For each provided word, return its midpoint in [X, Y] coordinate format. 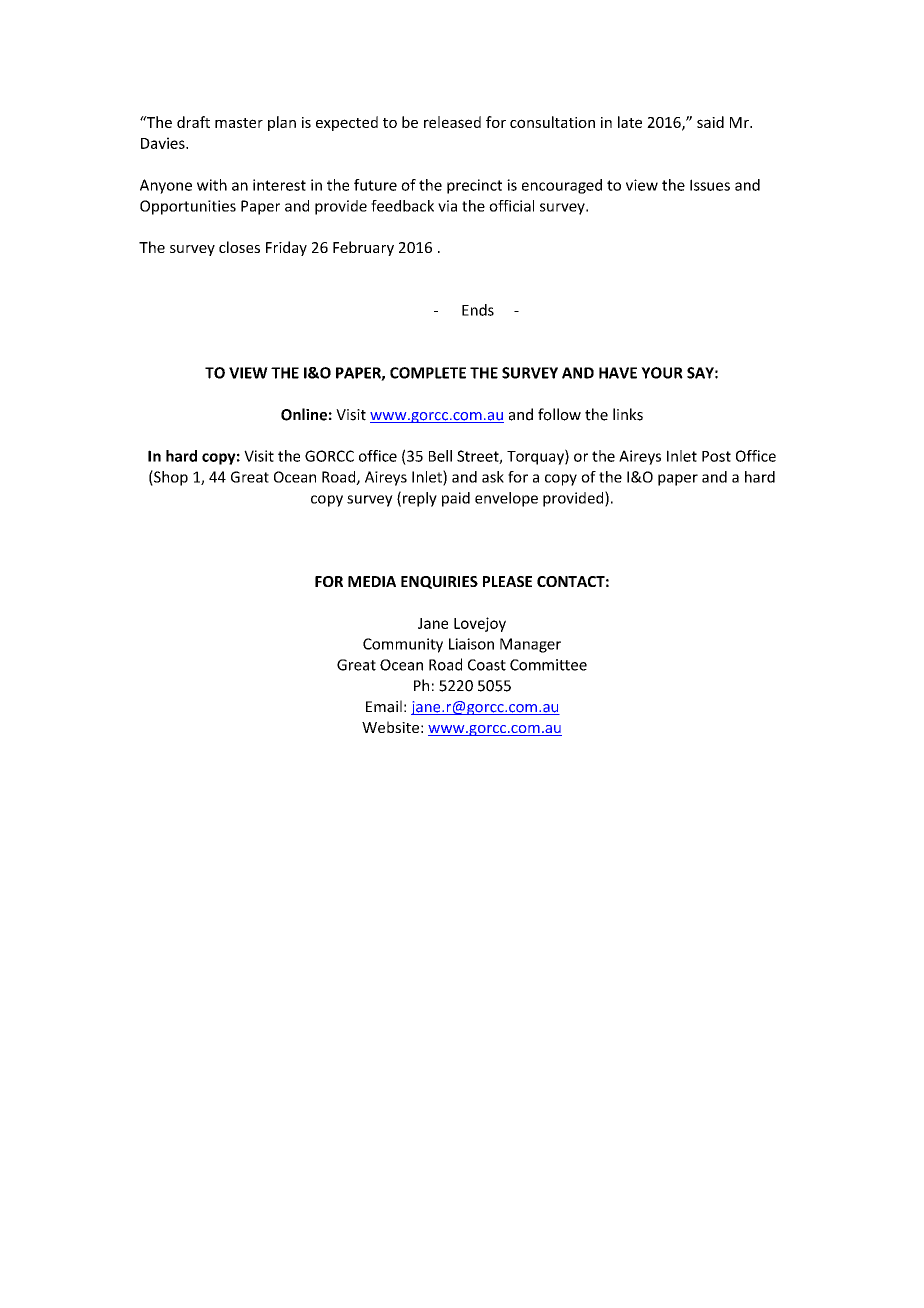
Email [384, 706]
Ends [478, 310]
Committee [548, 665]
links [628, 414]
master [239, 123]
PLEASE [507, 581]
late [630, 122]
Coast [487, 665]
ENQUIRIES [439, 582]
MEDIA [372, 581]
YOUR [662, 373]
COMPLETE [428, 373]
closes [239, 247]
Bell [440, 456]
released [452, 122]
